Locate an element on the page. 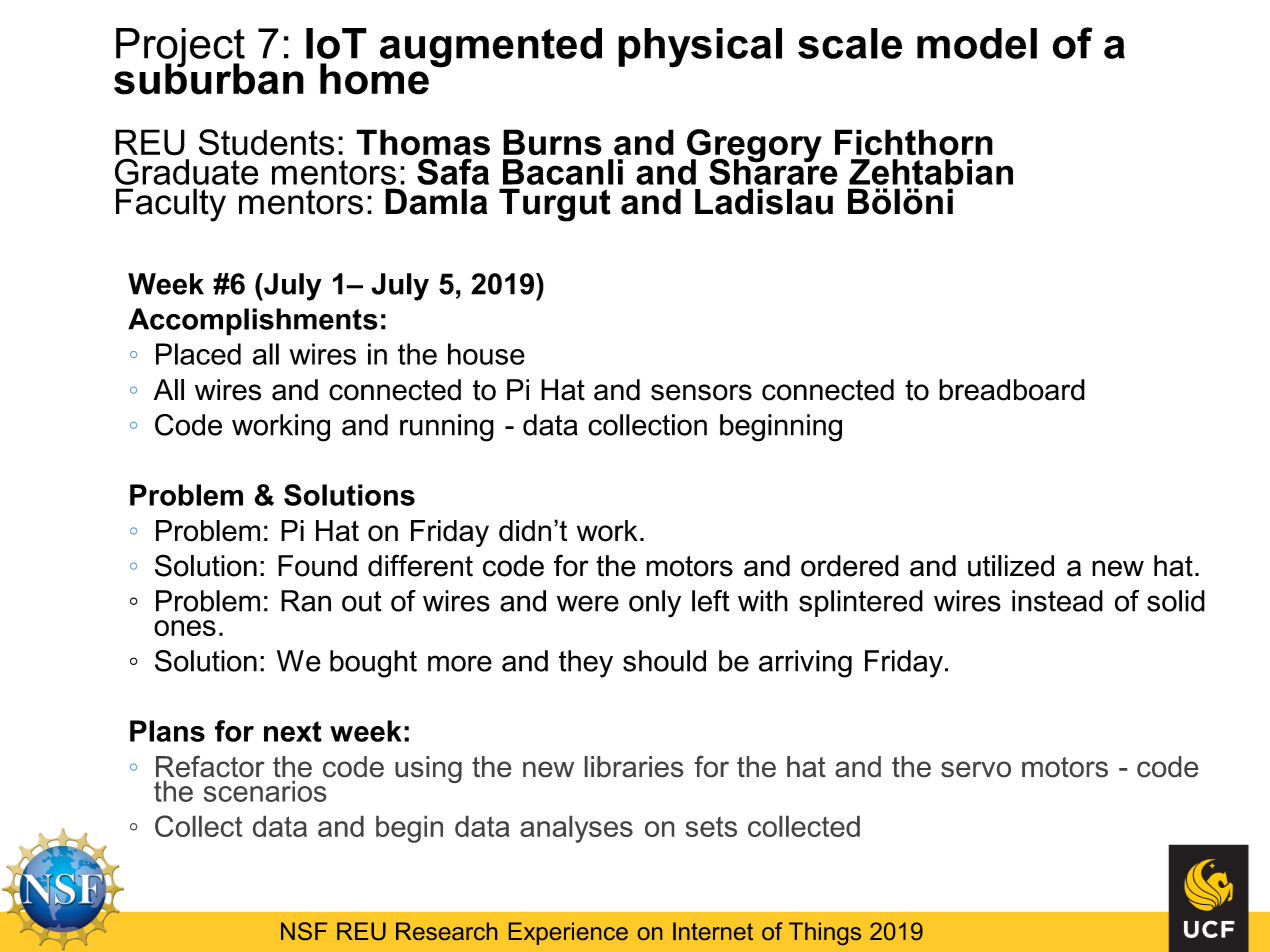 The width and height of the page is (1270, 952). suburban is located at coordinates (209, 78).
